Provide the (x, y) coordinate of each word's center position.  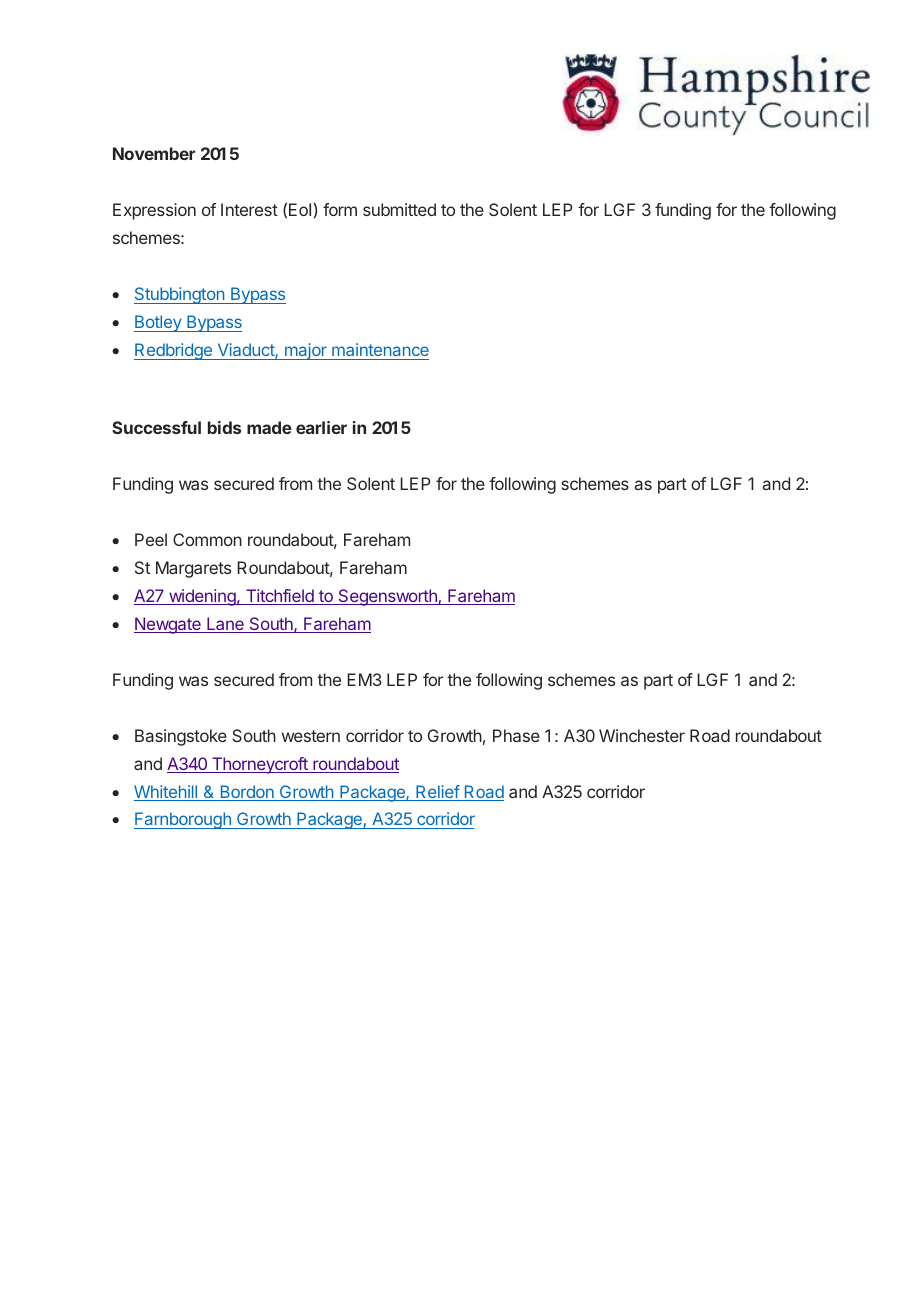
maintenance (380, 349)
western (311, 736)
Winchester (642, 735)
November (154, 153)
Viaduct (247, 351)
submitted (399, 209)
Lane (225, 625)
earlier (321, 427)
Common (207, 539)
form (340, 209)
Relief (437, 793)
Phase (516, 735)
